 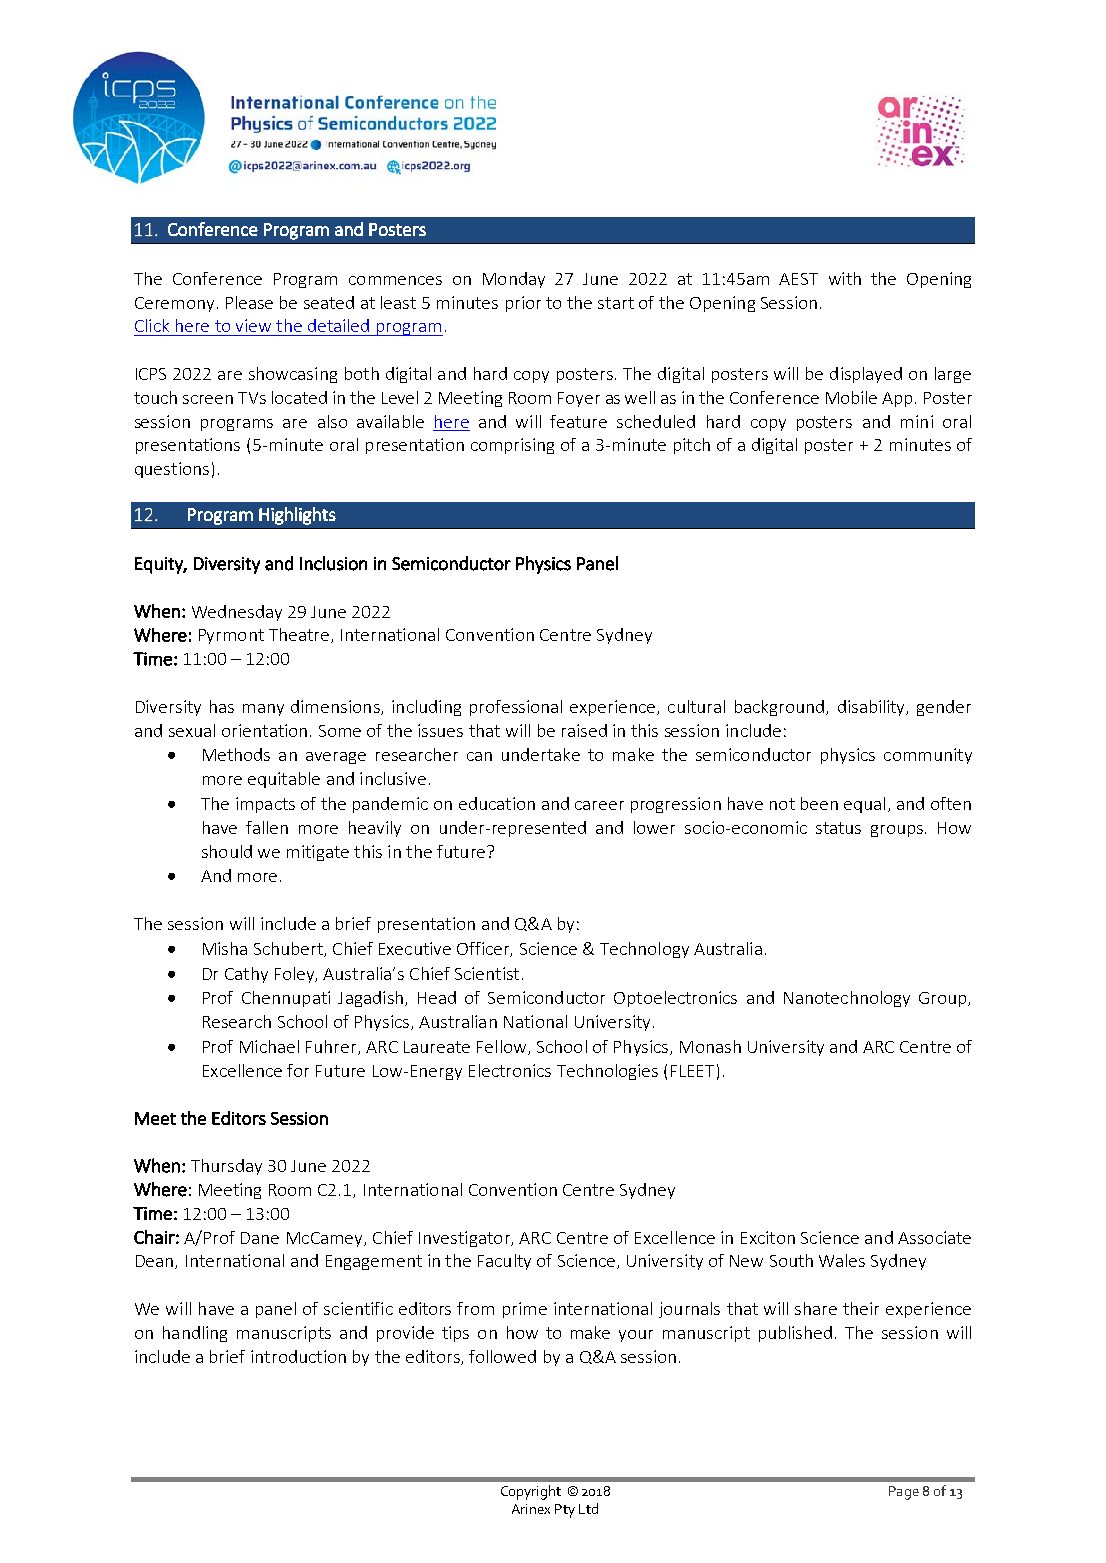 I want to click on Scientist, so click(x=487, y=973).
